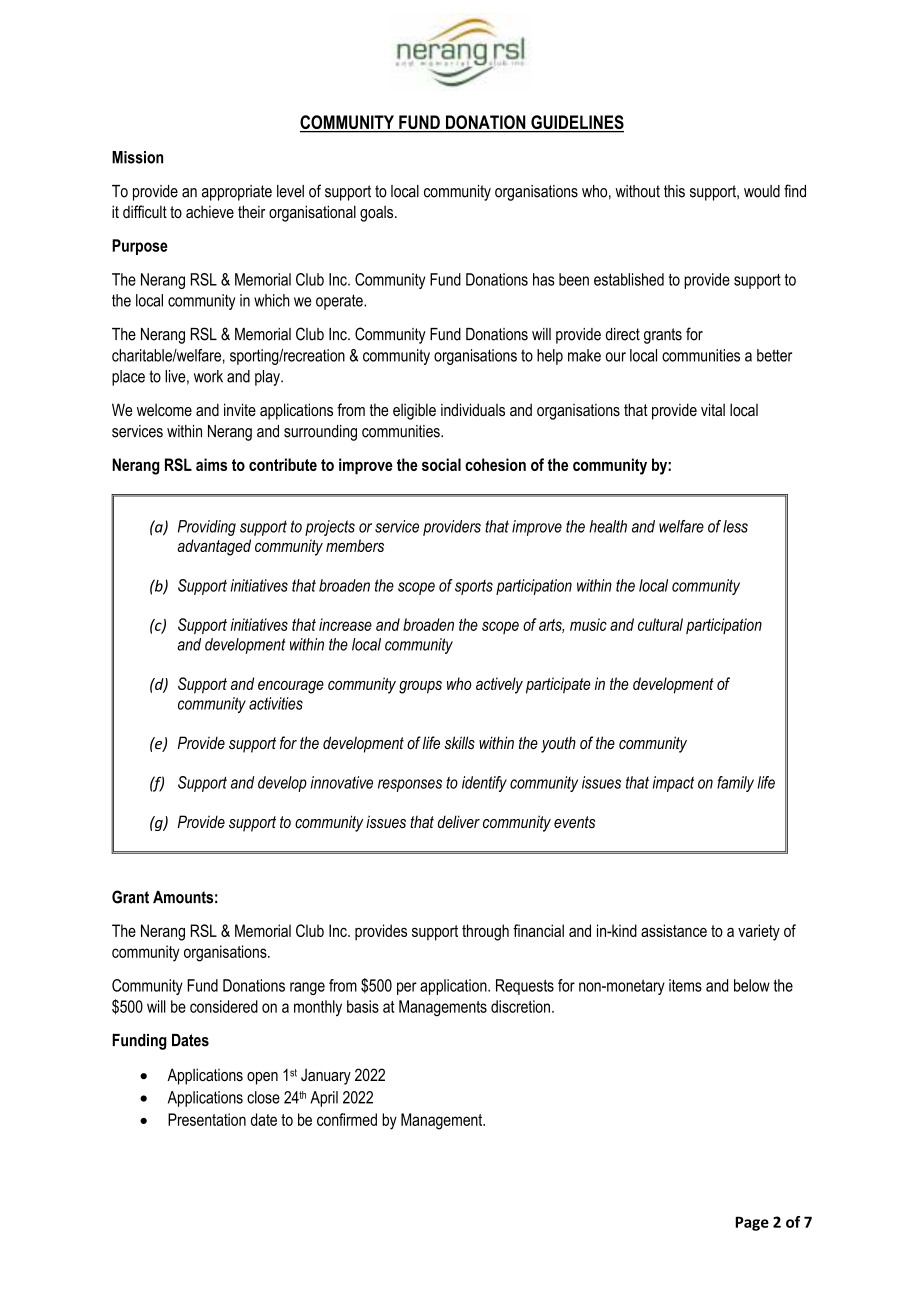 This page has width=924, height=1308. Describe the element at coordinates (207, 1119) in the page. I see `Presentation` at that location.
